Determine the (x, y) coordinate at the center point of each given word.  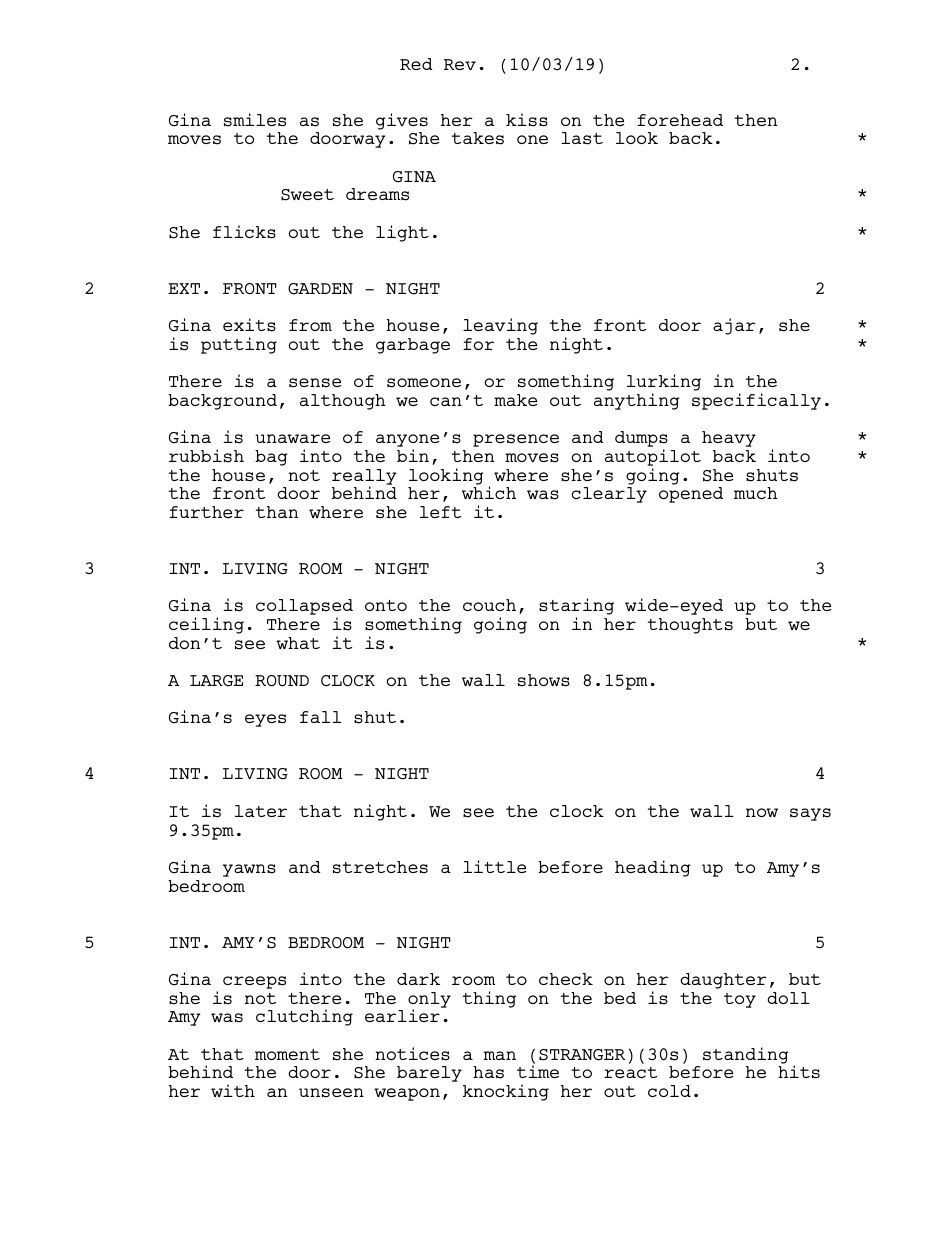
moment (287, 1054)
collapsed (304, 608)
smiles (255, 120)
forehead (680, 120)
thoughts (690, 626)
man (500, 1055)
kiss (527, 120)
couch (489, 605)
